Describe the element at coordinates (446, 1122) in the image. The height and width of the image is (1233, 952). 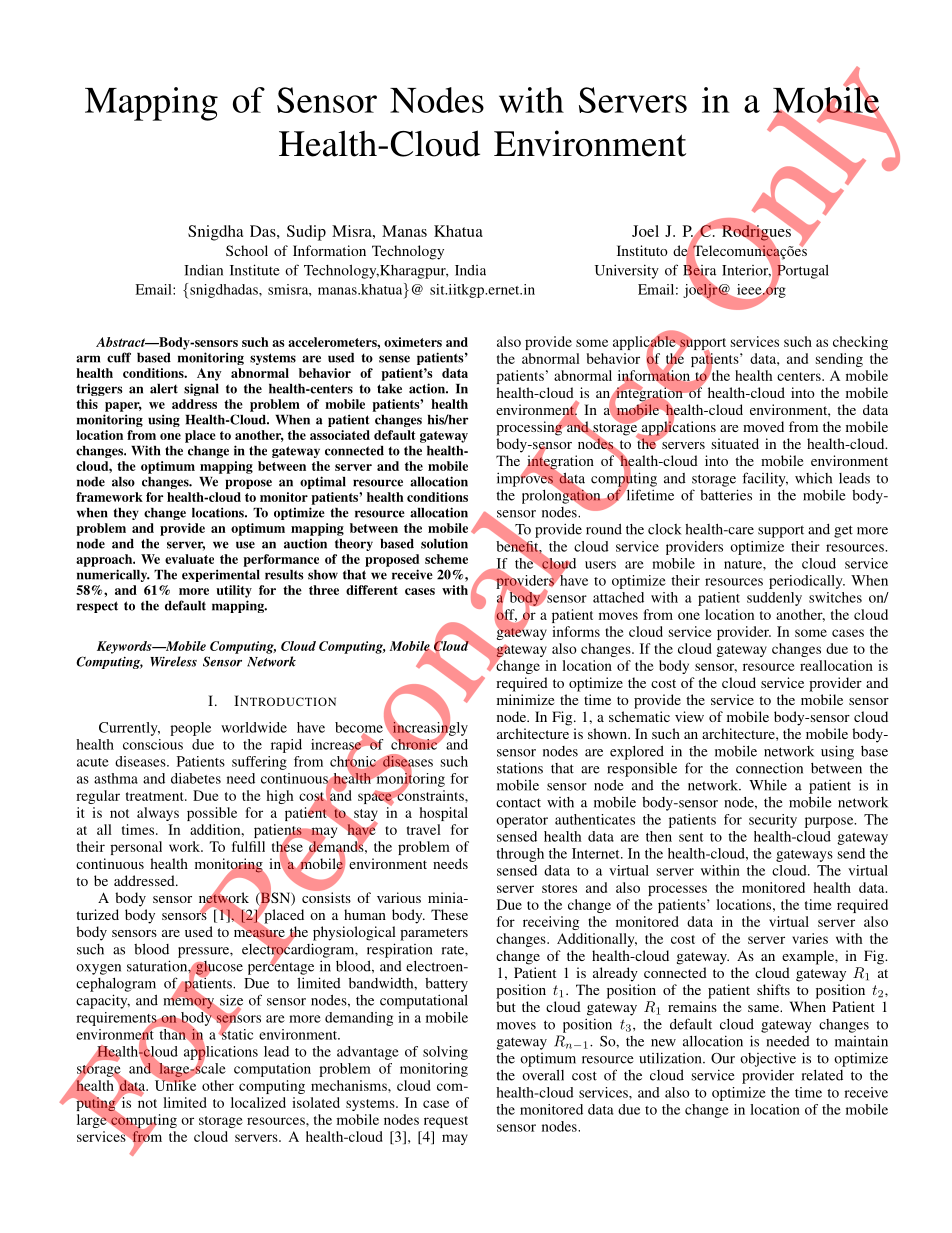
I see `request` at that location.
